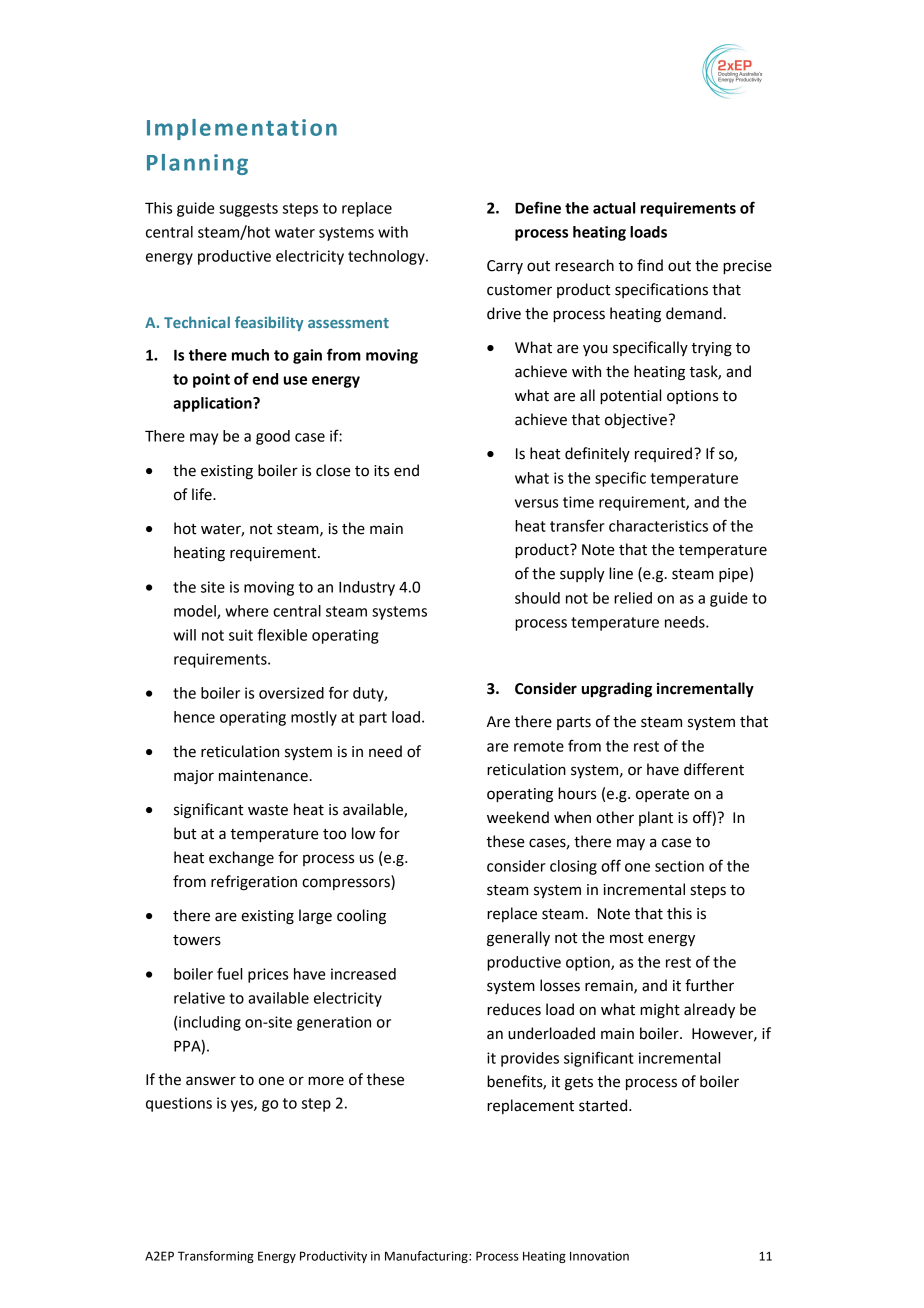 This page has height=1308, width=924. What do you see at coordinates (614, 208) in the page?
I see `actual` at bounding box center [614, 208].
